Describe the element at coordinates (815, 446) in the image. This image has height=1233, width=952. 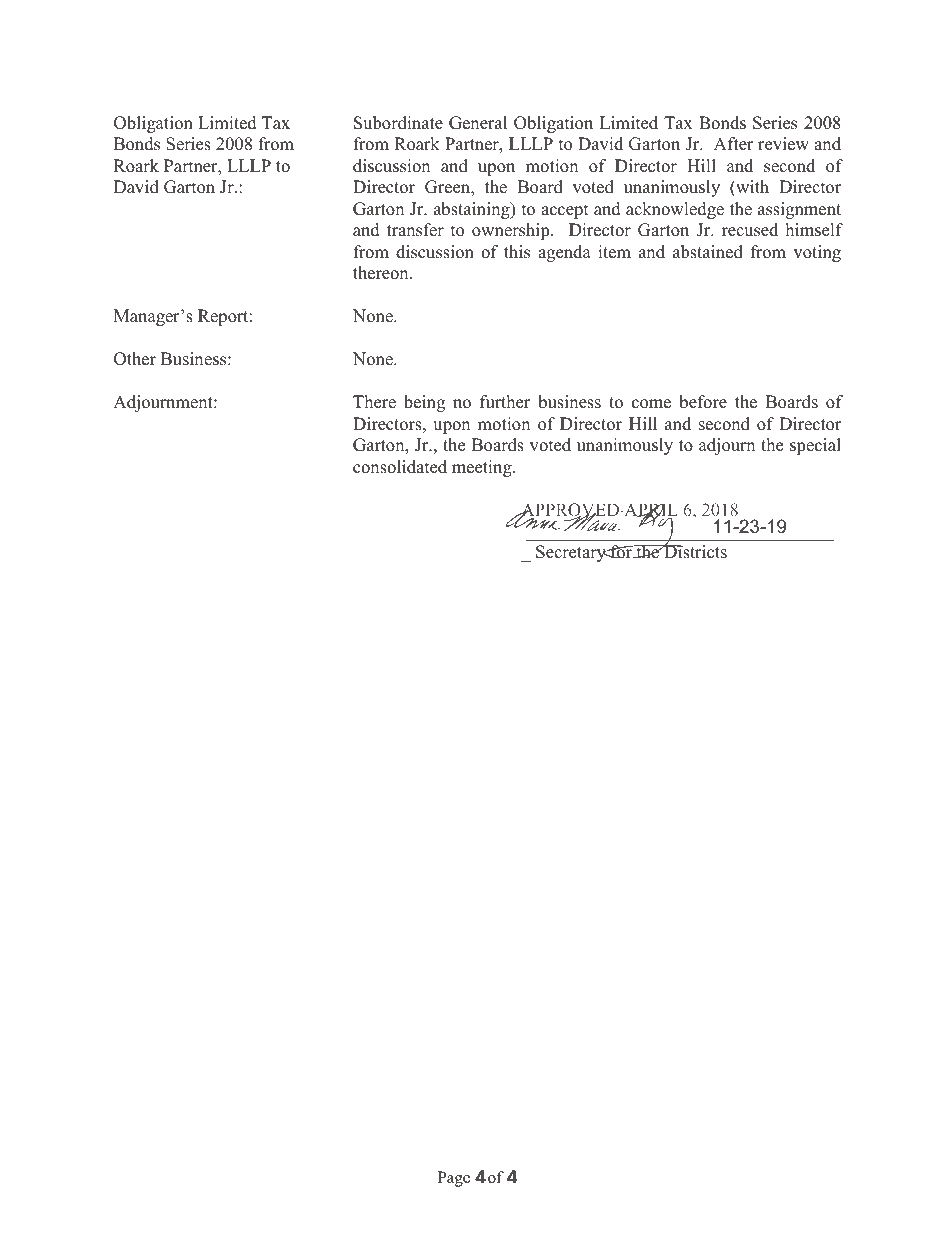
I see `special` at that location.
